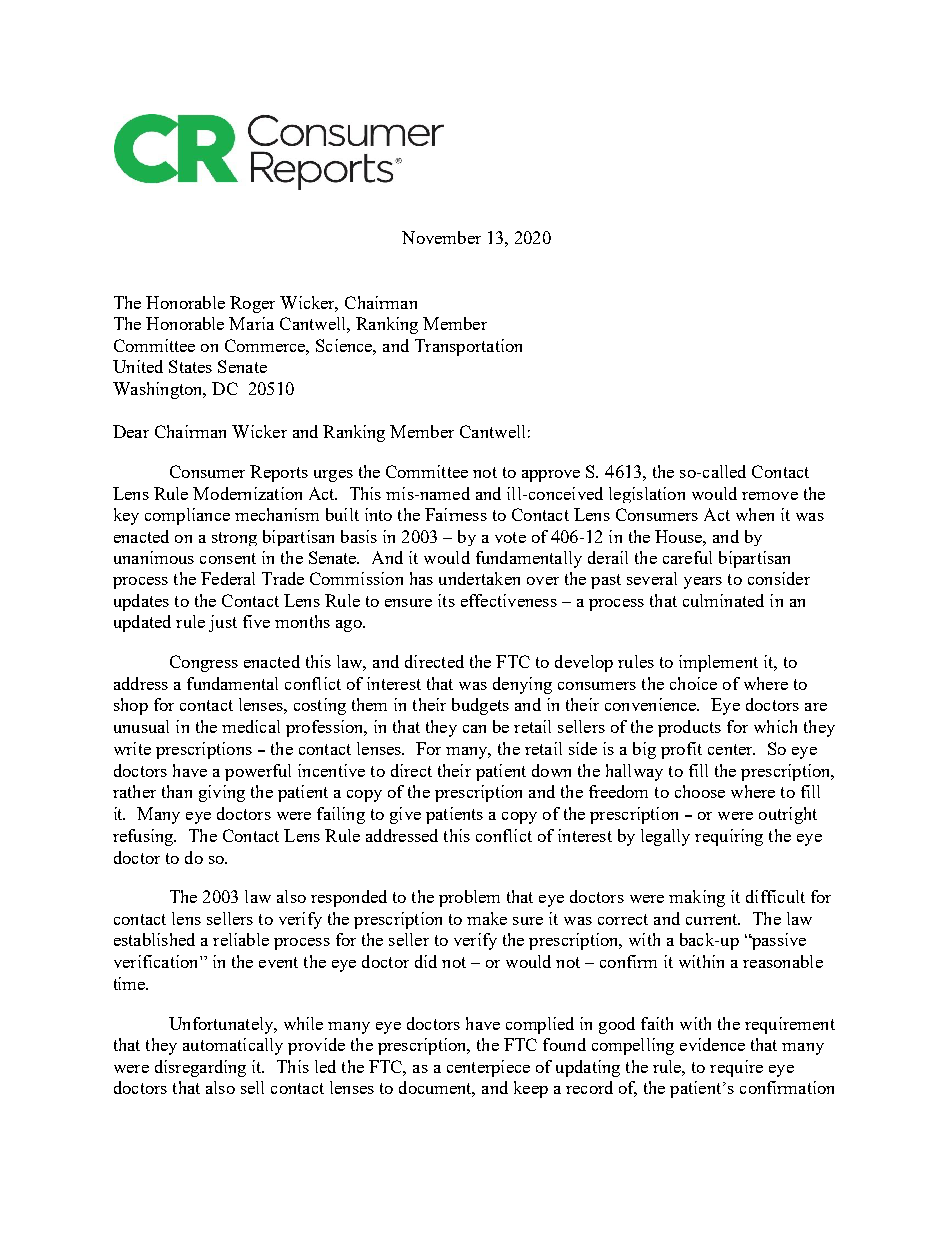 This screenshot has height=1233, width=952. Describe the element at coordinates (531, 1089) in the screenshot. I see `keep` at that location.
